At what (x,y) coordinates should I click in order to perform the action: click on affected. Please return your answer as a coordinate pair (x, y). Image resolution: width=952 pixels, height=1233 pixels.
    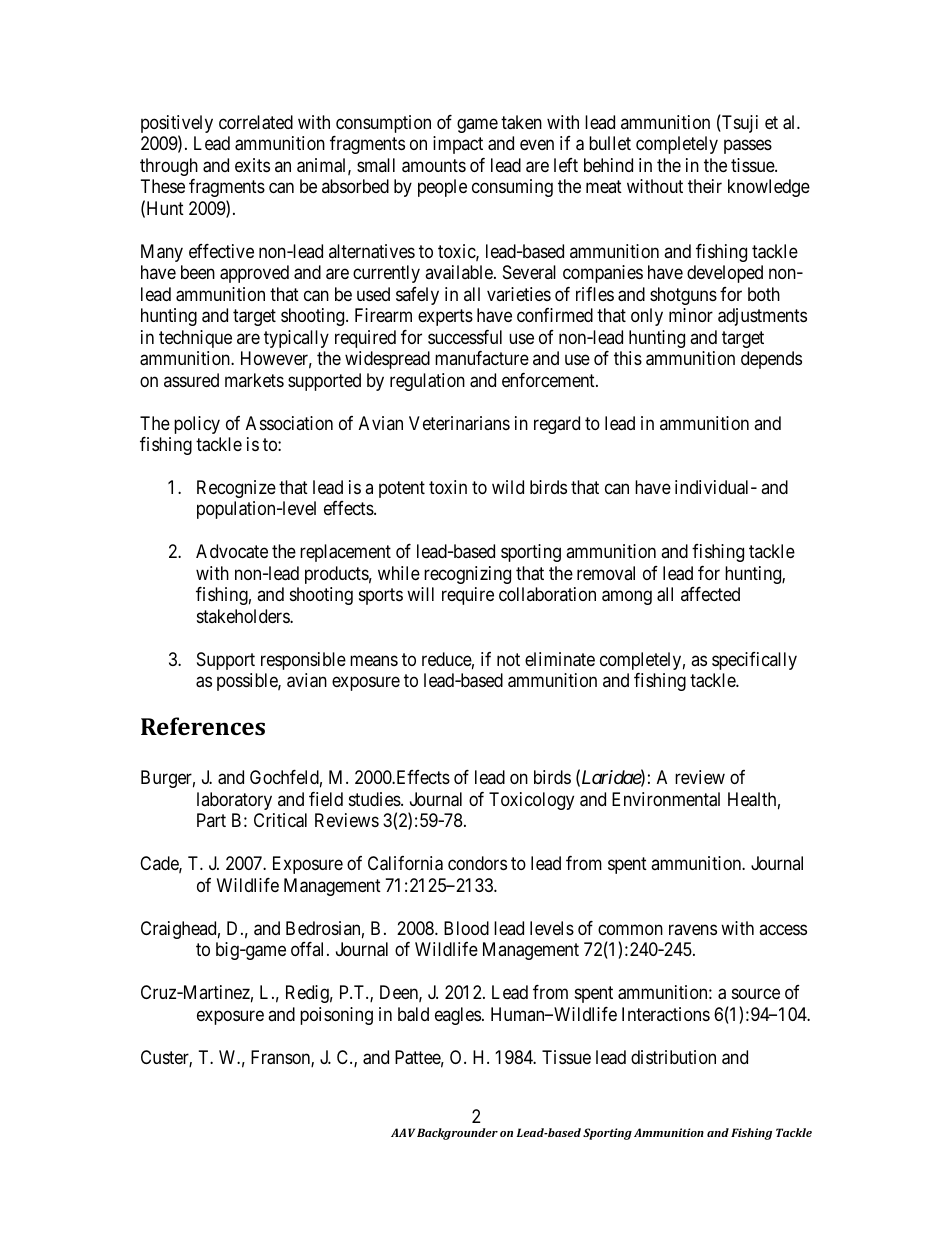
    Looking at the image, I should click on (710, 594).
